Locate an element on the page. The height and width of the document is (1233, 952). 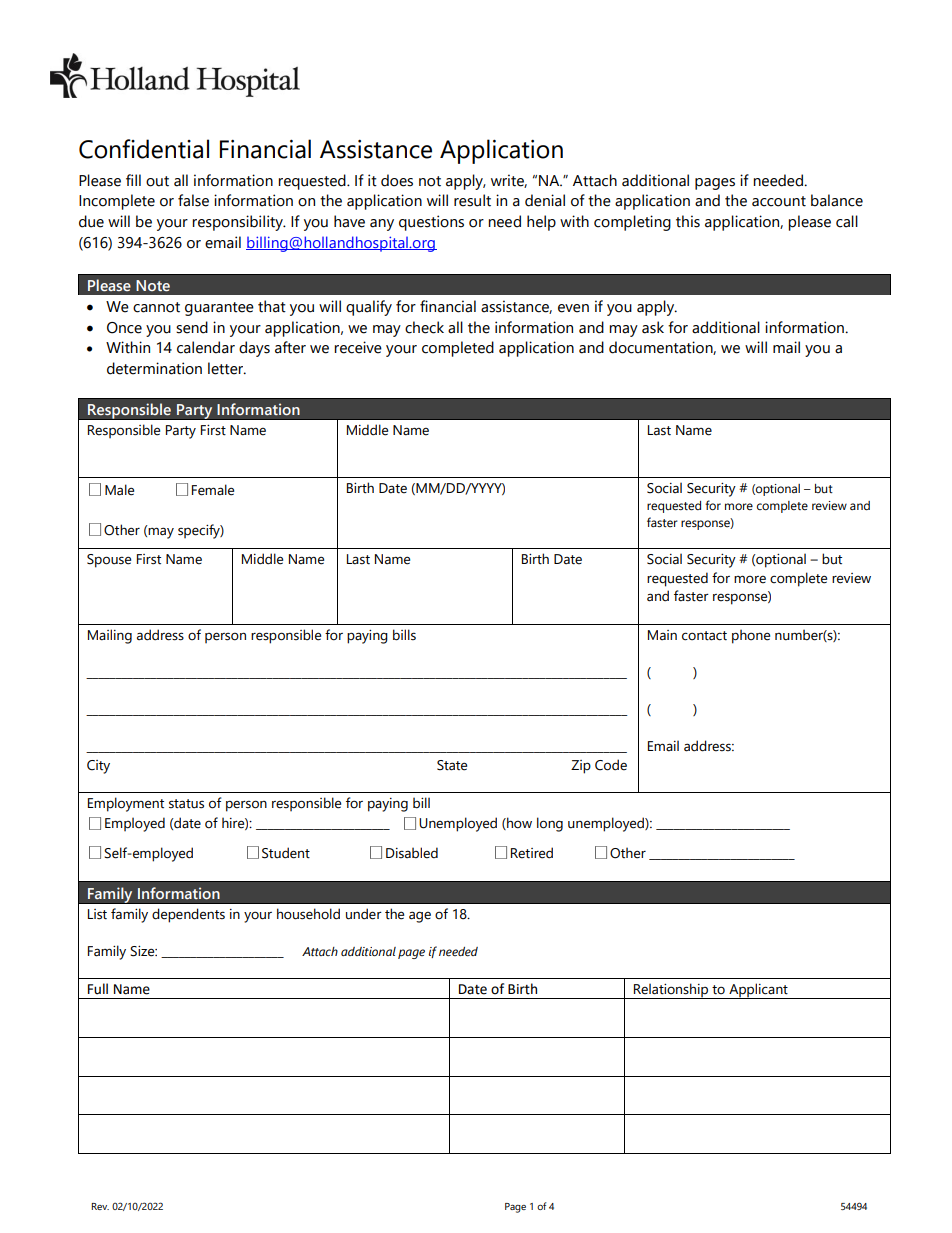
dependents is located at coordinates (188, 915).
